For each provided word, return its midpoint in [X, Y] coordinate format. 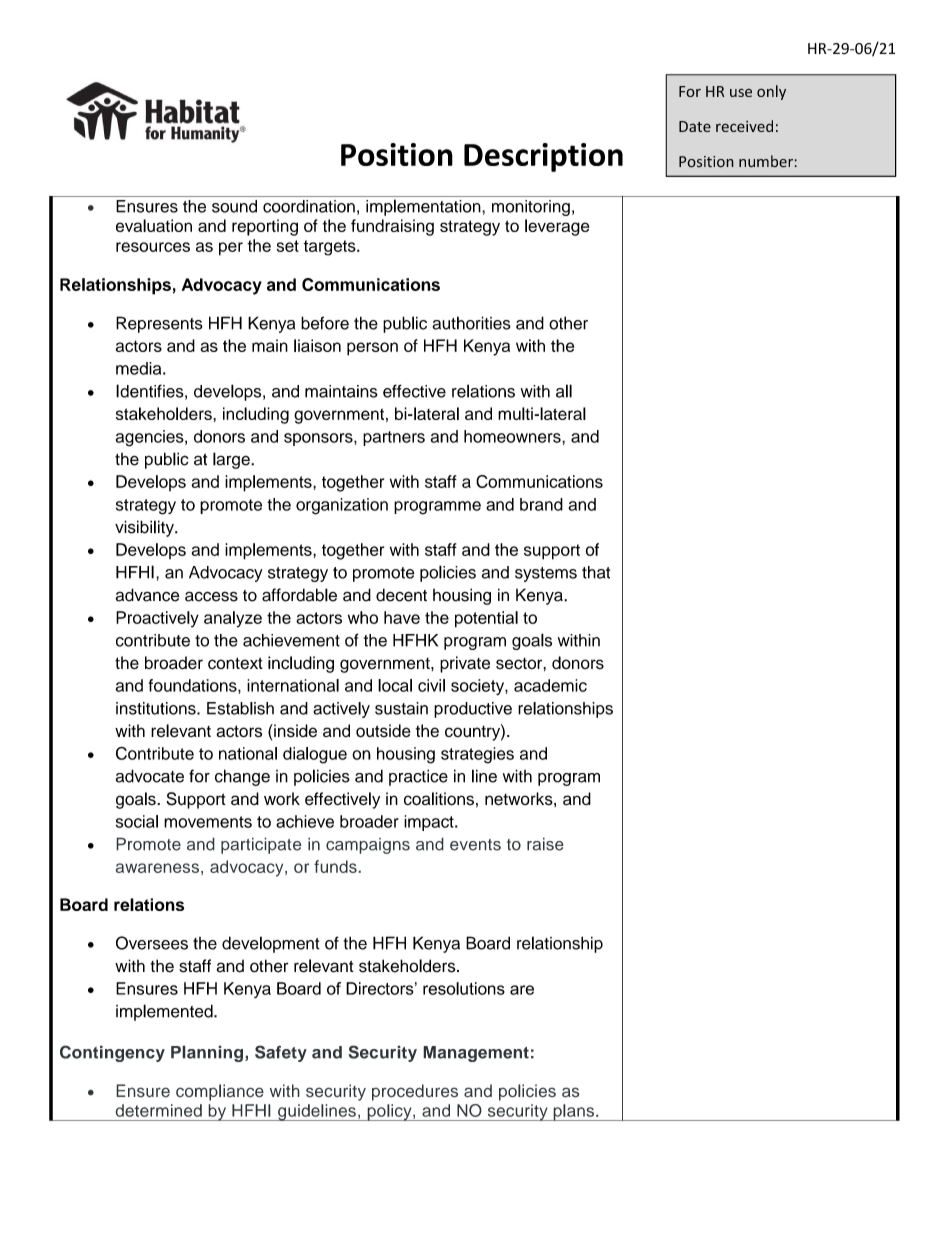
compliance [220, 1092]
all [564, 391]
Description [543, 157]
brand [541, 504]
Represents [159, 324]
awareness [157, 868]
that [596, 572]
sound [234, 206]
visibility [145, 528]
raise [545, 844]
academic [550, 685]
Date [695, 126]
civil [431, 685]
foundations [194, 685]
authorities [471, 323]
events [475, 845]
